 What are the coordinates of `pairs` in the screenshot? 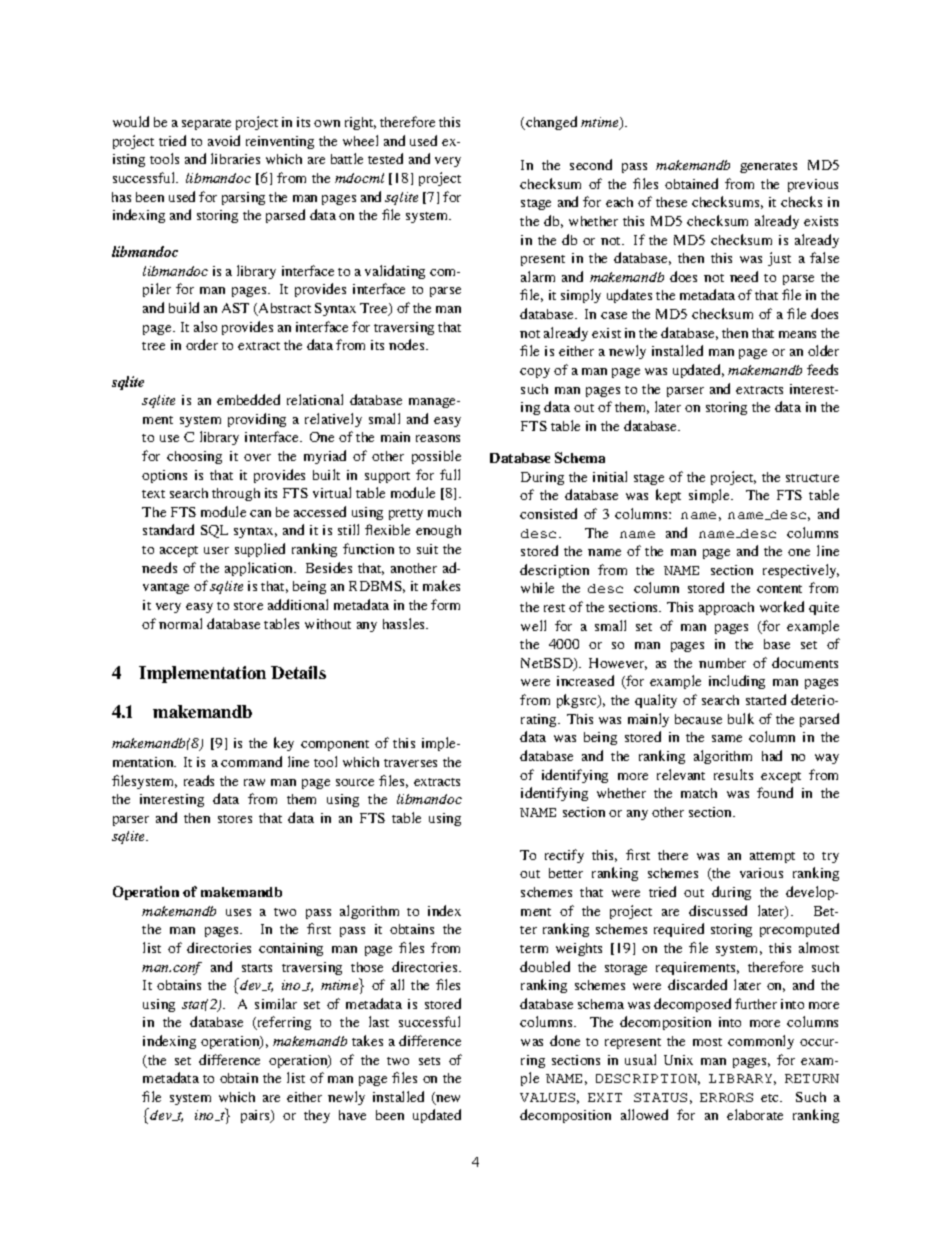 It's located at (256, 1116).
